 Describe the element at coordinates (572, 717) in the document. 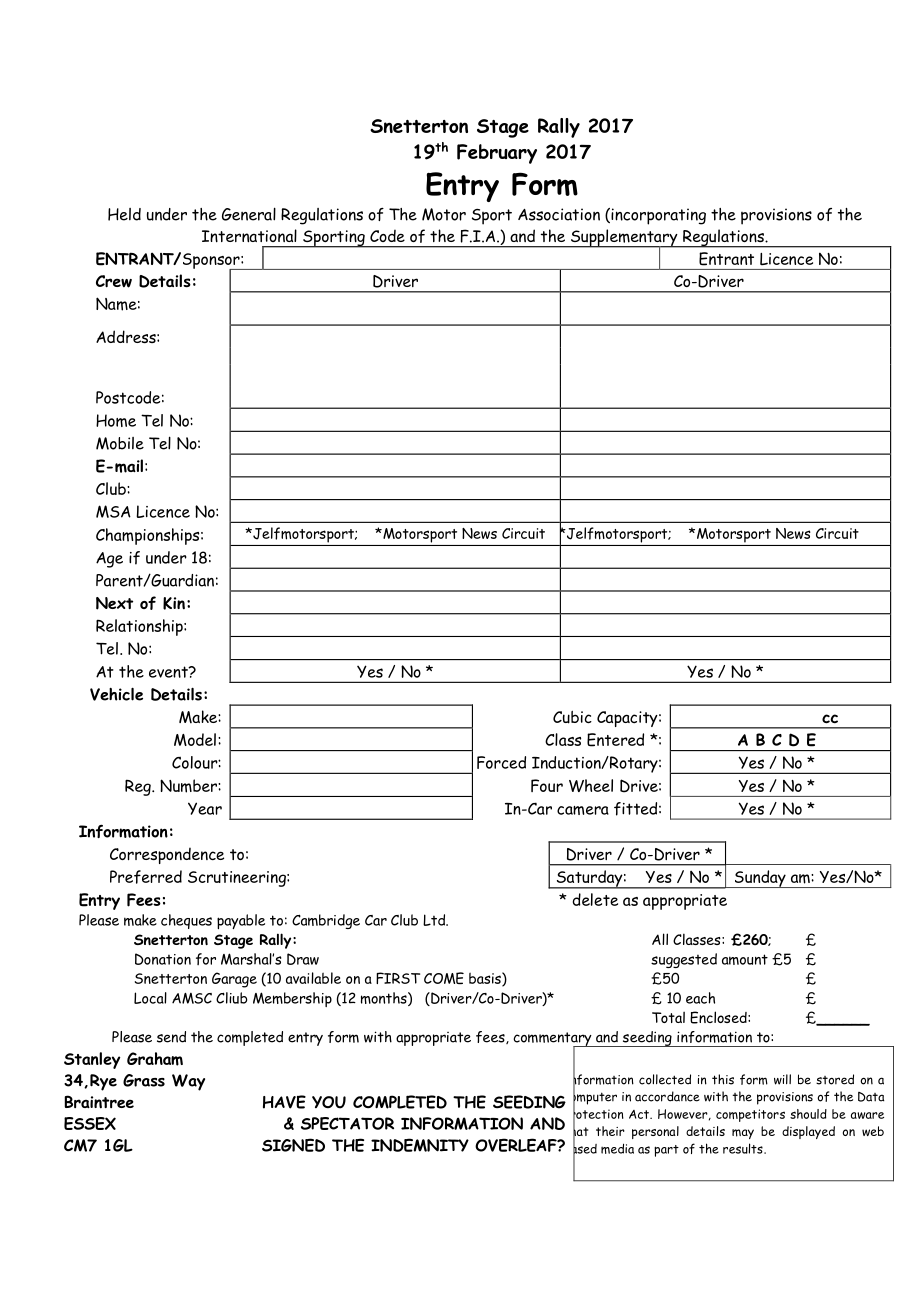

I see `Cubic` at that location.
